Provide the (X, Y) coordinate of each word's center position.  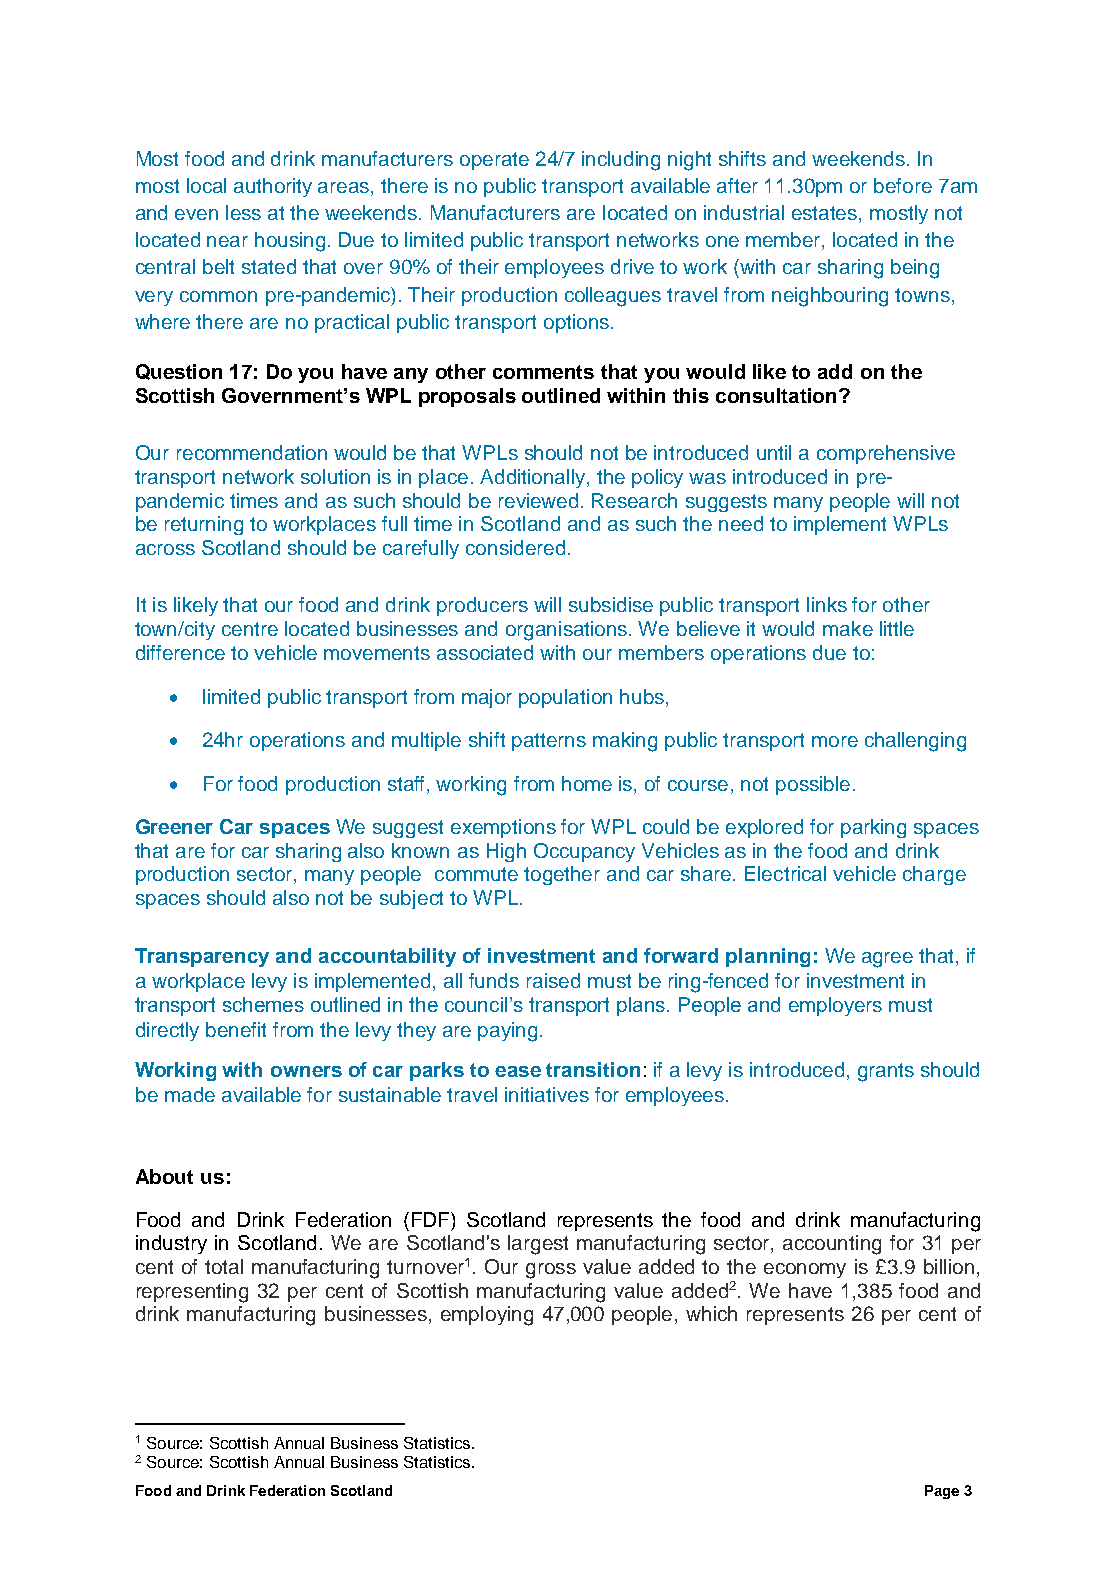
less (243, 212)
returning (204, 525)
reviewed (538, 500)
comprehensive (886, 454)
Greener (174, 826)
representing (192, 1293)
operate (494, 161)
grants (886, 1072)
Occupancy (584, 852)
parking (873, 828)
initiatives (547, 1094)
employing (487, 1316)
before (903, 185)
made (190, 1094)
